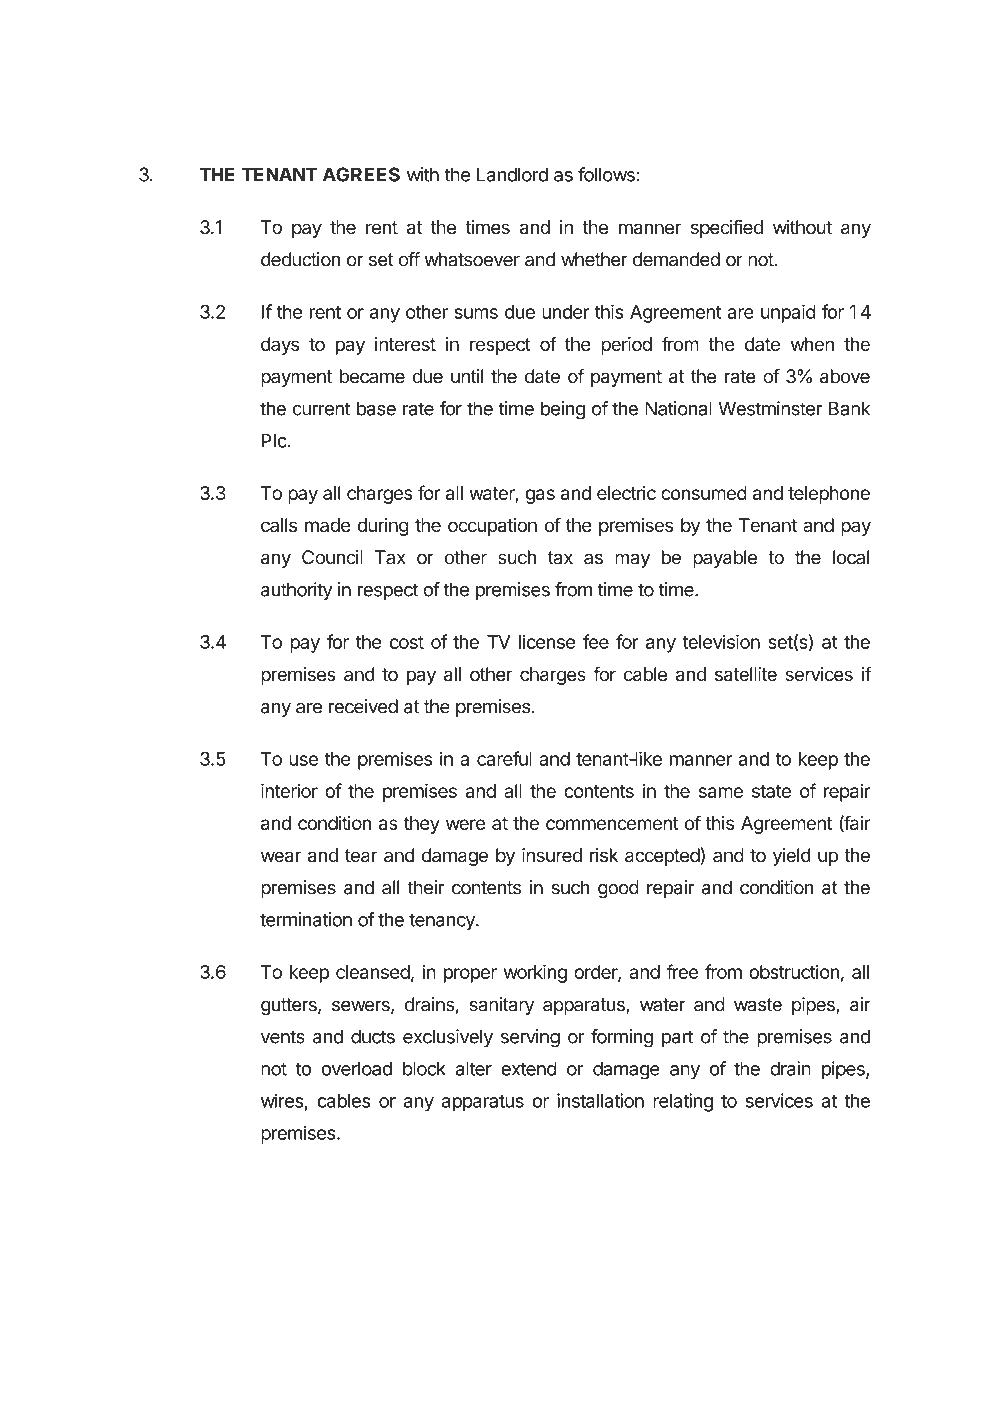 Image resolution: width=1008 pixels, height=1427 pixels. I want to click on careful, so click(504, 758).
